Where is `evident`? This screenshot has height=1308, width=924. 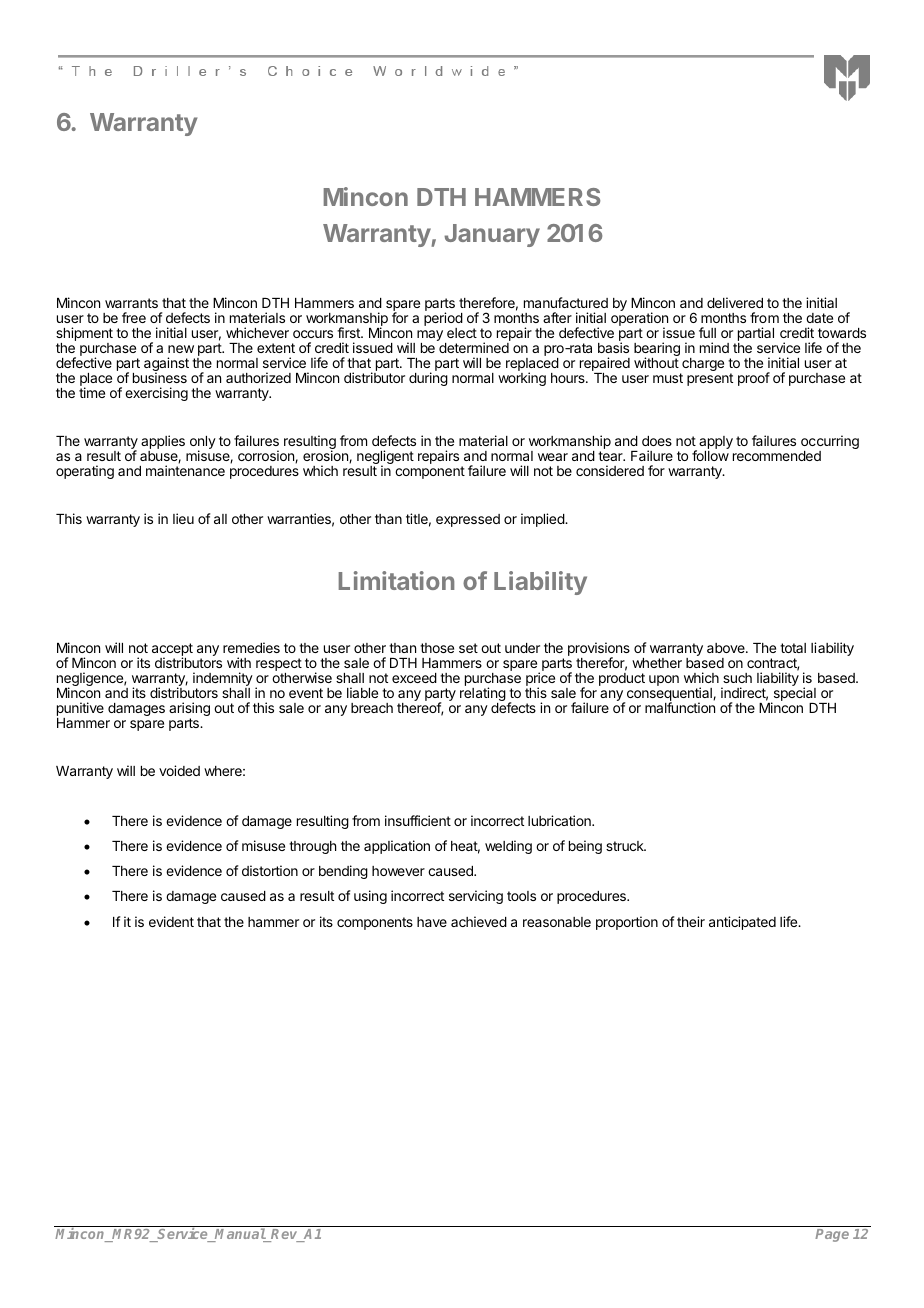 evident is located at coordinates (171, 921).
